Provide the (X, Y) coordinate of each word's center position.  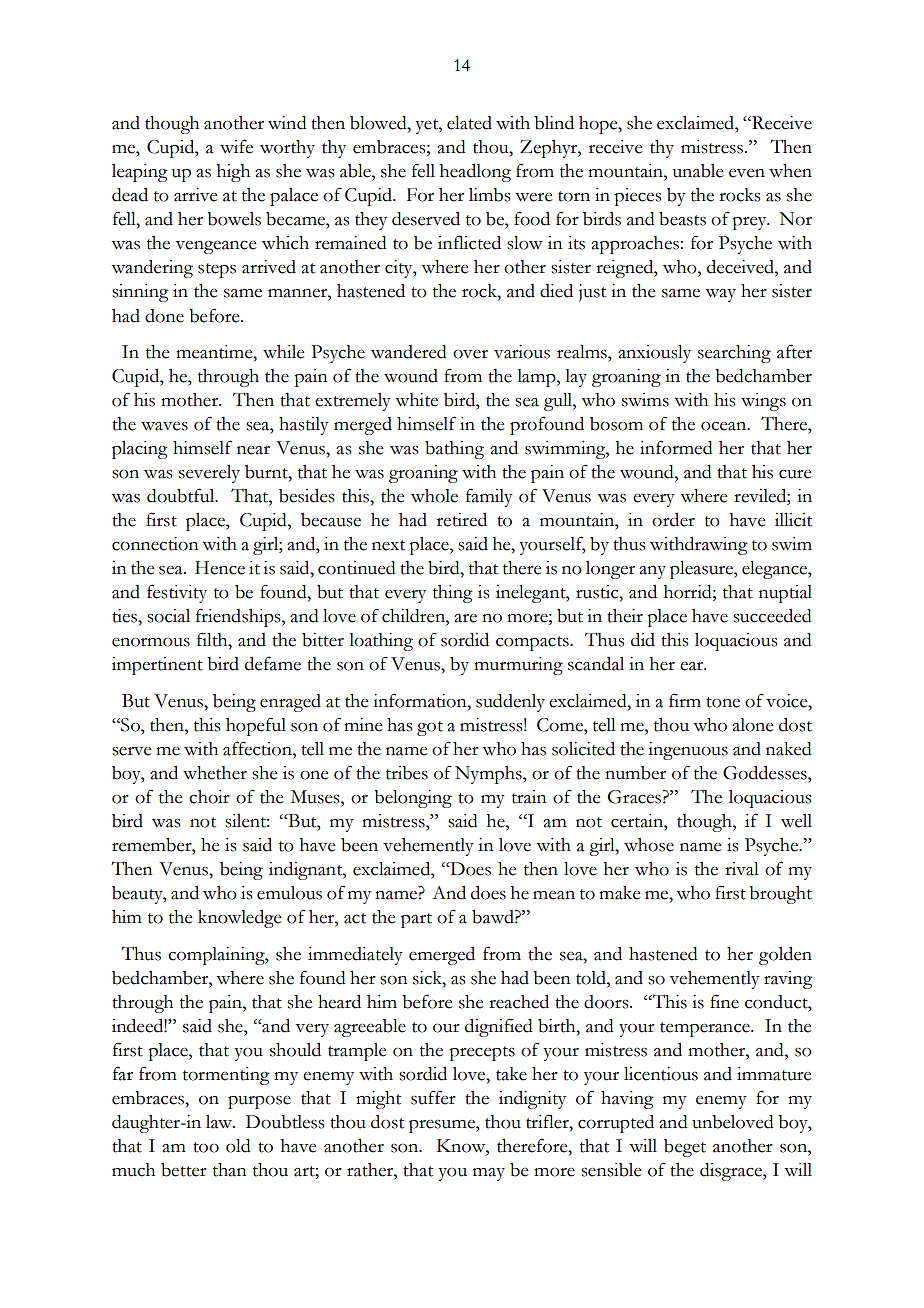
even (747, 173)
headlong (475, 173)
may (489, 1174)
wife (236, 146)
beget (685, 1148)
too (206, 1147)
